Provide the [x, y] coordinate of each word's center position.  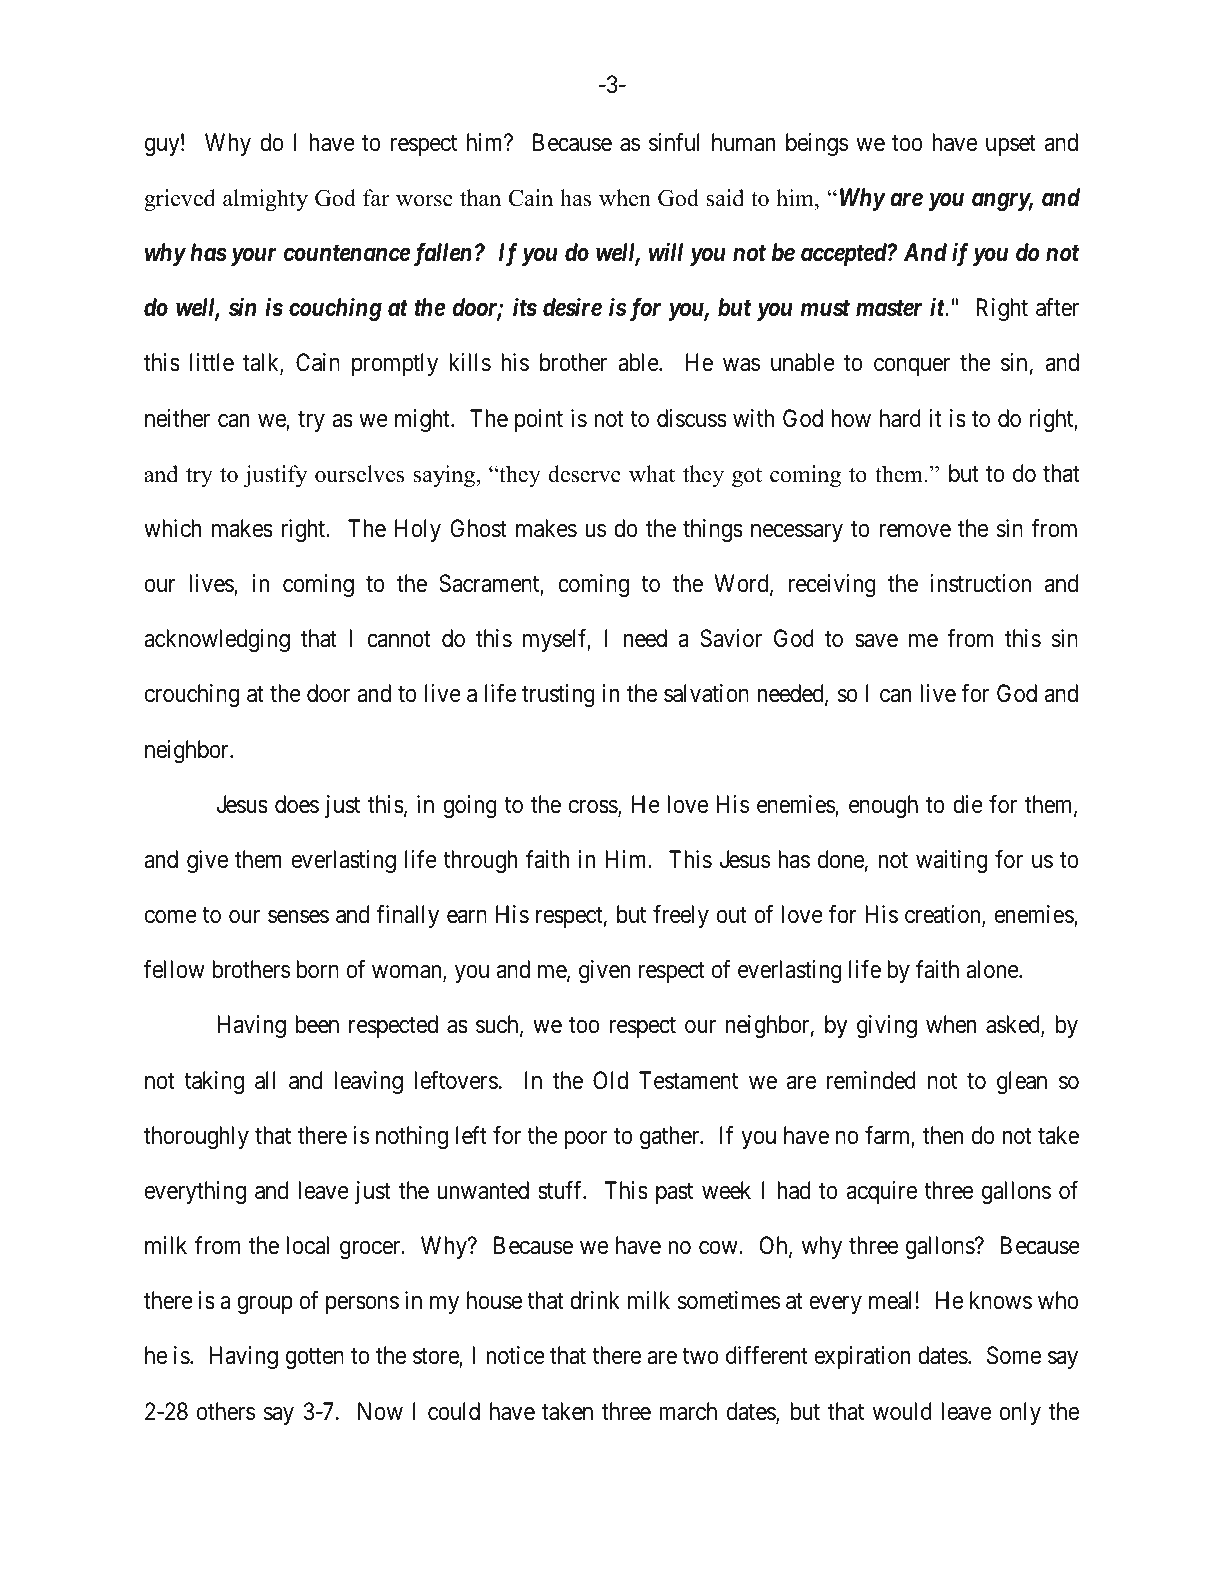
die [968, 804]
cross [594, 808]
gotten [315, 1359]
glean [1022, 1082]
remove [915, 531]
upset [1011, 145]
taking [214, 1082]
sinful [674, 142]
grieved [179, 200]
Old [610, 1080]
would [902, 1411]
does [297, 804]
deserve [584, 474]
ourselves [360, 474]
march [688, 1411]
